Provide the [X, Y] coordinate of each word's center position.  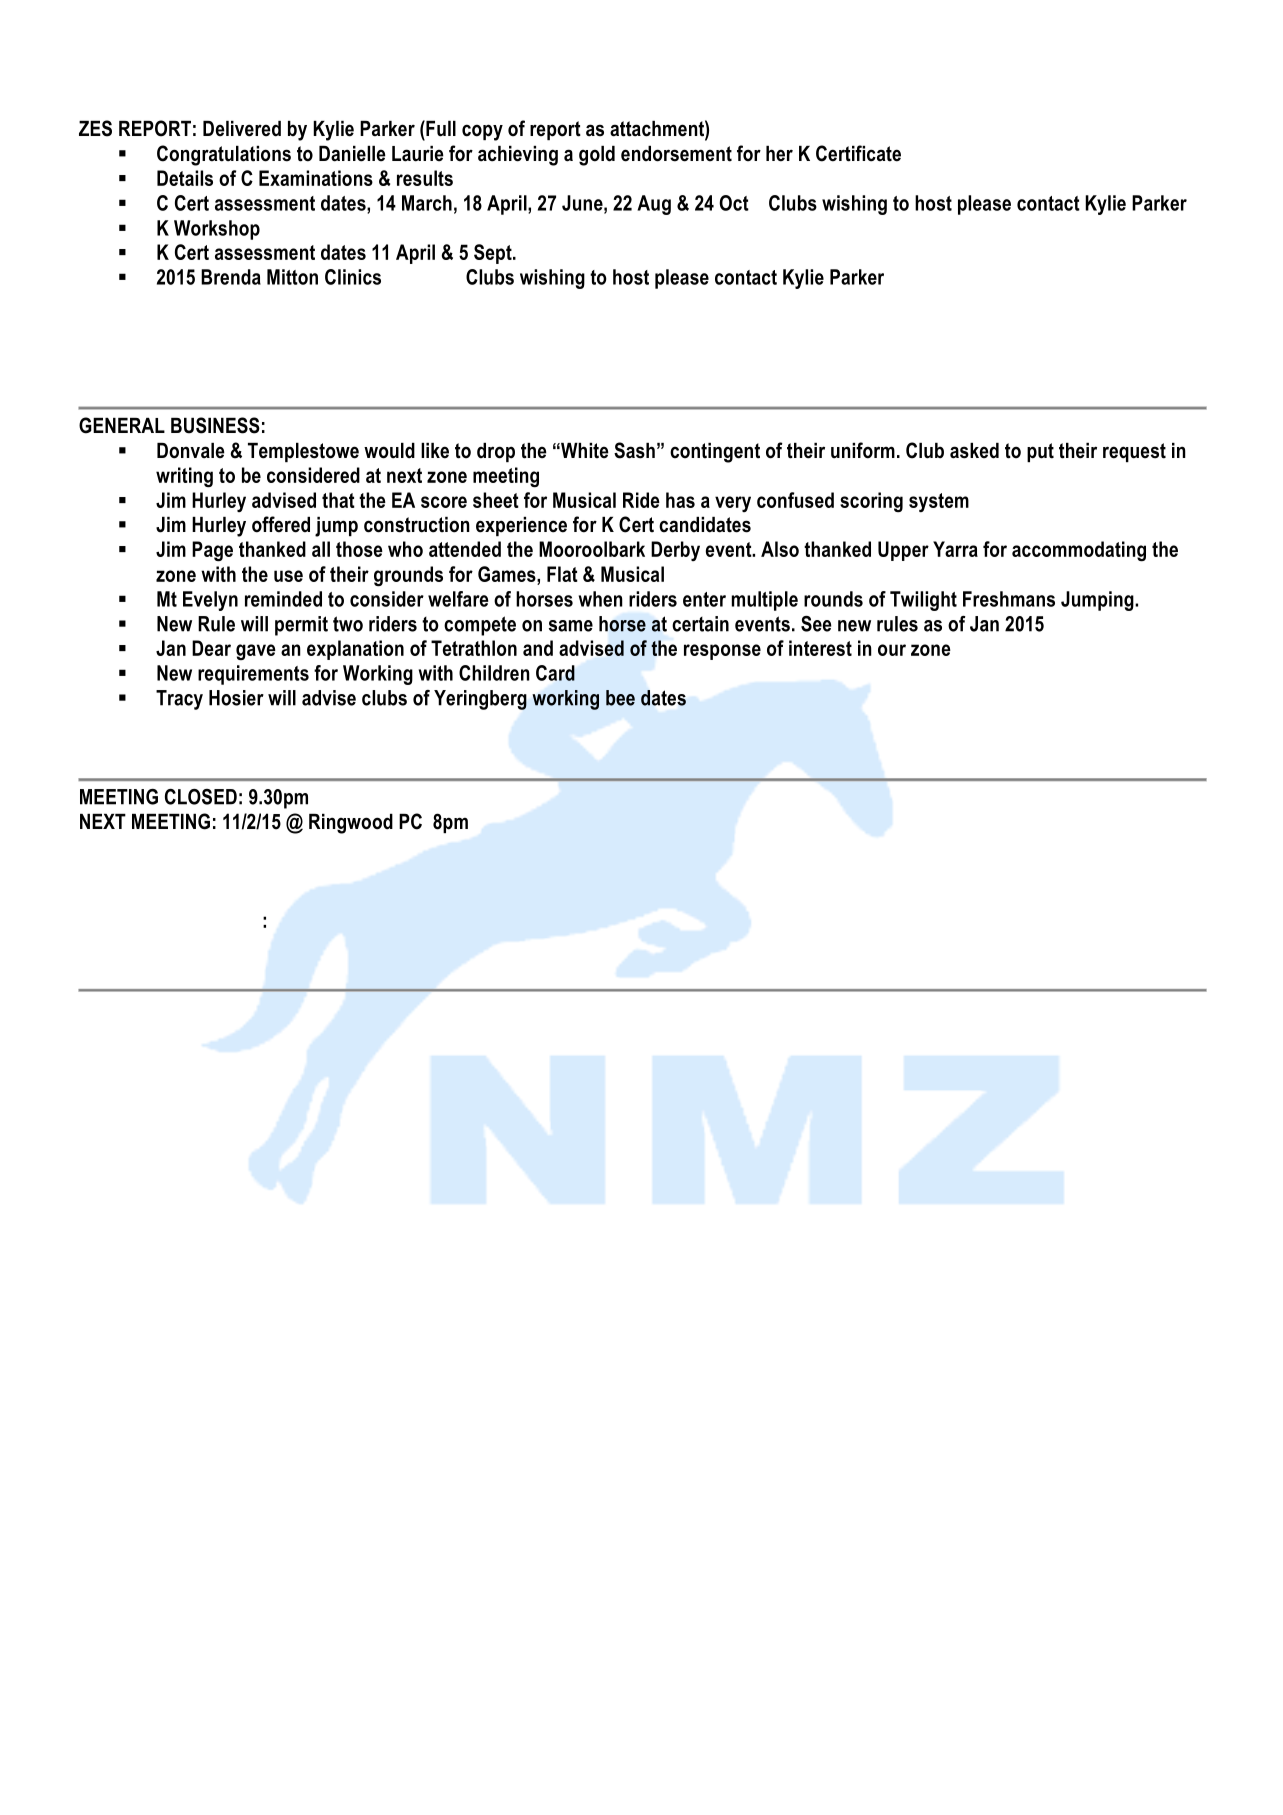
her [779, 154]
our [892, 650]
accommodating [1079, 551]
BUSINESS [215, 425]
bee [620, 698]
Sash [634, 450]
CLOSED [201, 797]
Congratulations [224, 155]
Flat [562, 574]
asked [974, 451]
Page [212, 551]
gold [597, 156]
